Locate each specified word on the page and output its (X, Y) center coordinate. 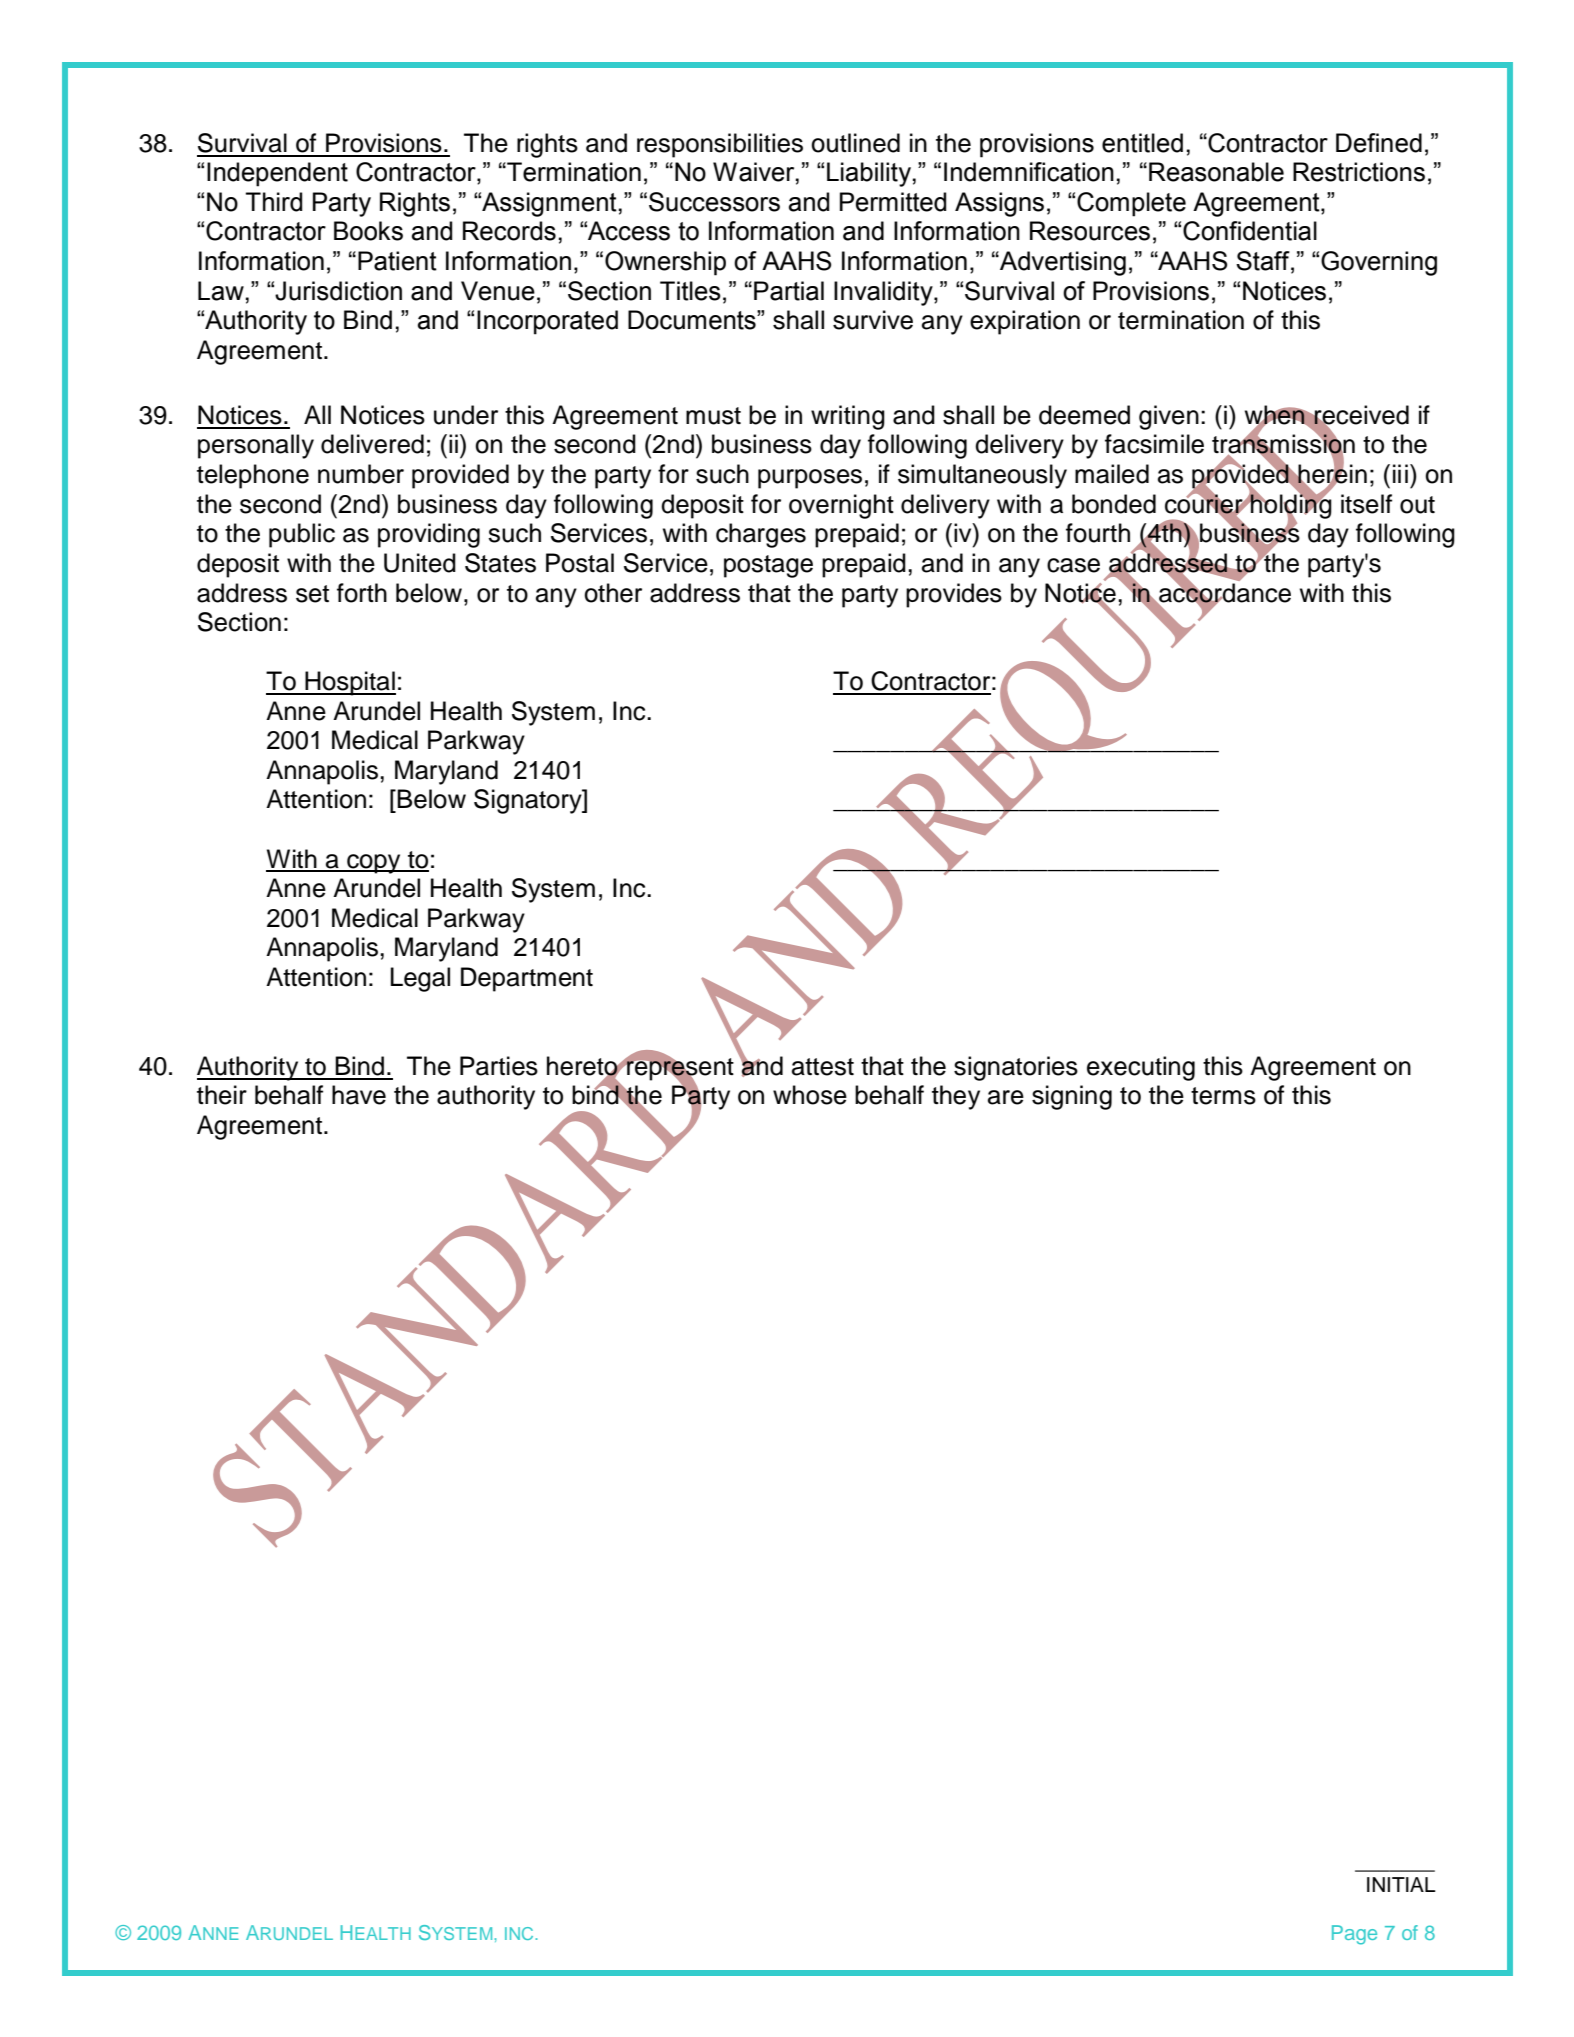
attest (823, 1067)
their (222, 1095)
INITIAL (1401, 1884)
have (359, 1095)
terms (1223, 1096)
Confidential (1250, 231)
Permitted (893, 202)
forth (362, 593)
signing (1072, 1097)
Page (1354, 1935)
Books (368, 231)
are (1006, 1097)
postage (768, 566)
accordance (1224, 592)
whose (810, 1095)
